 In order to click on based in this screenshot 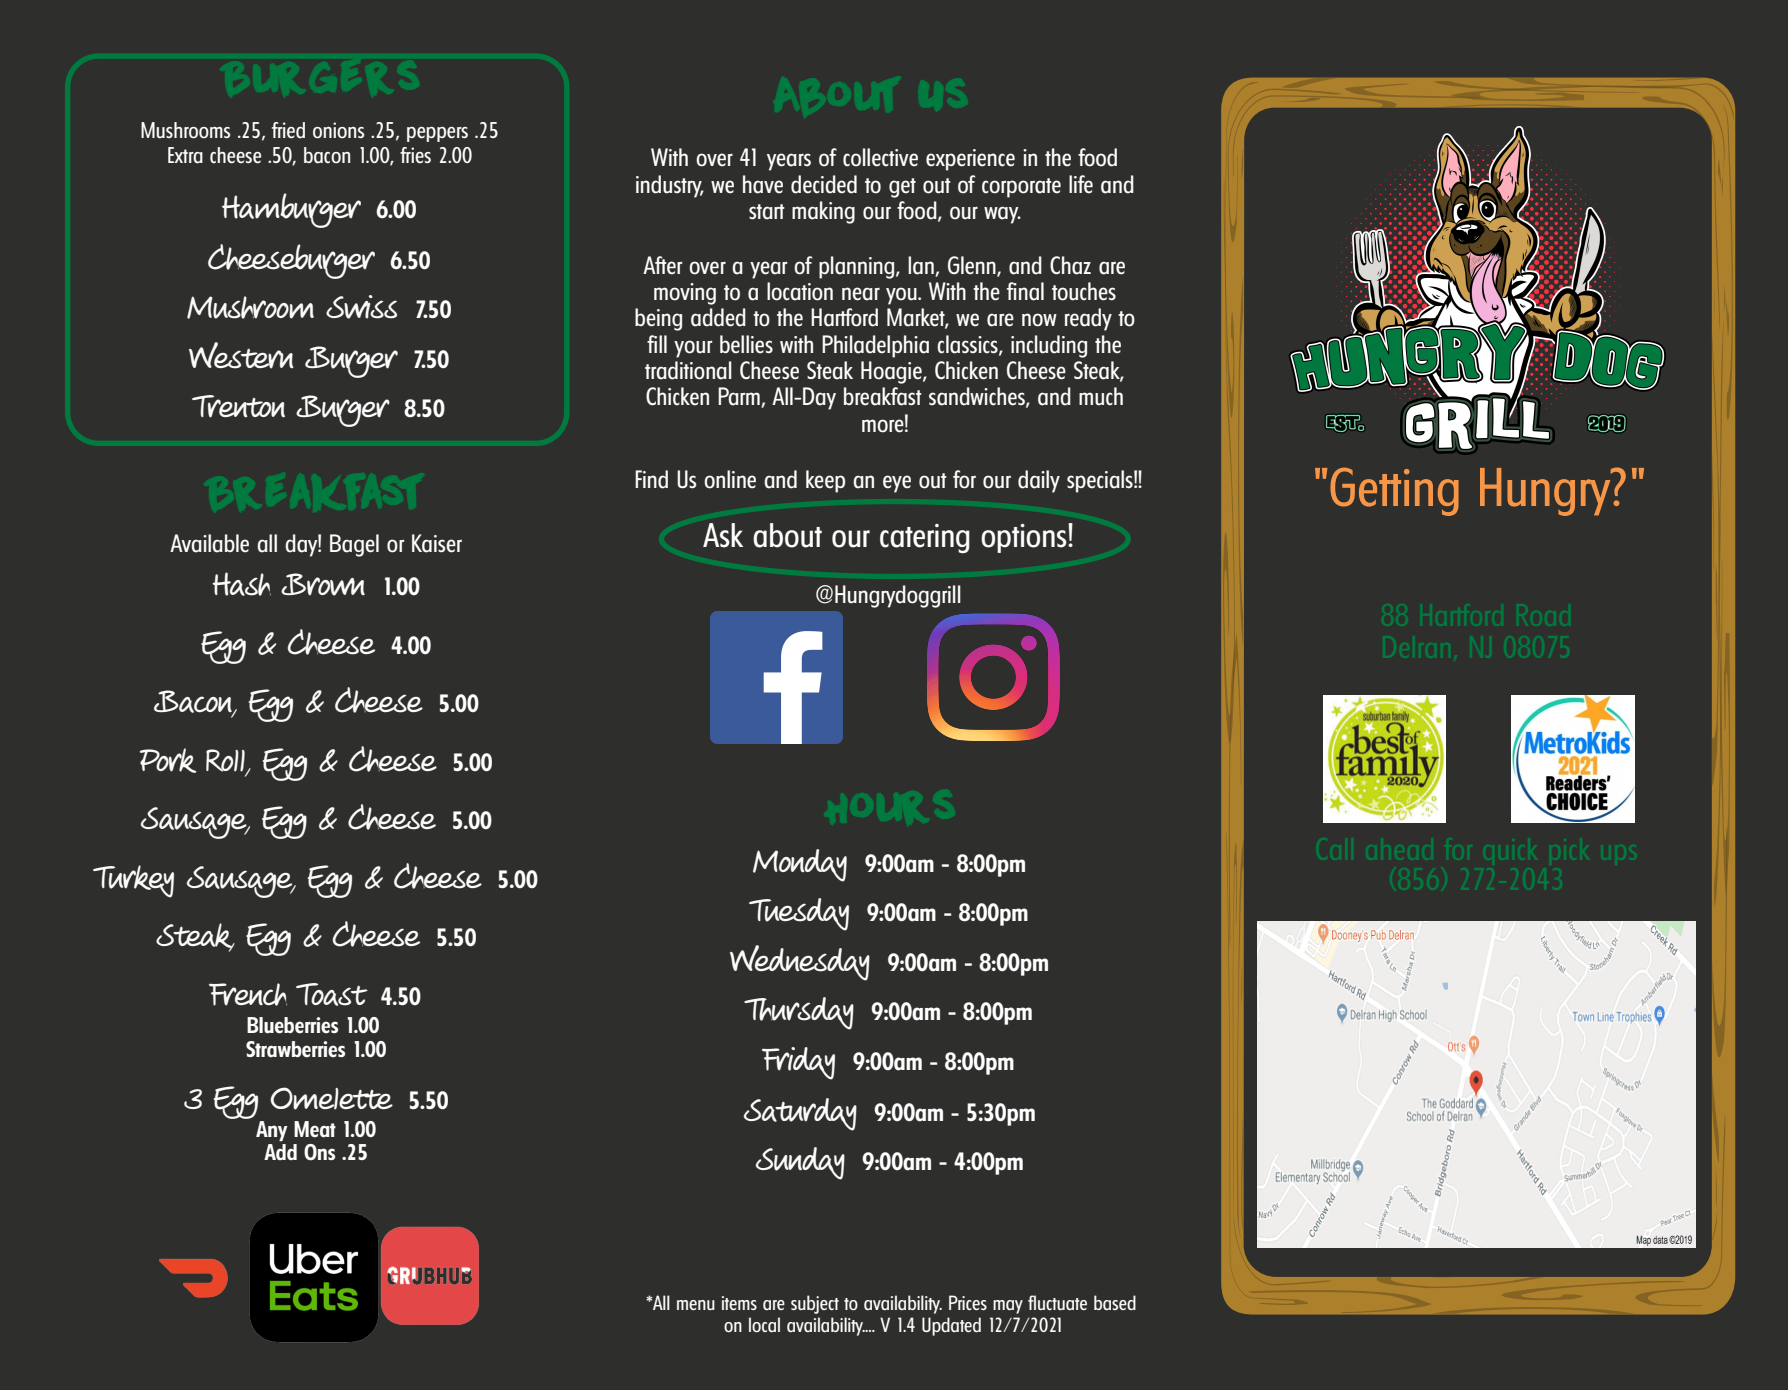, I will do `click(1115, 1302)`.
